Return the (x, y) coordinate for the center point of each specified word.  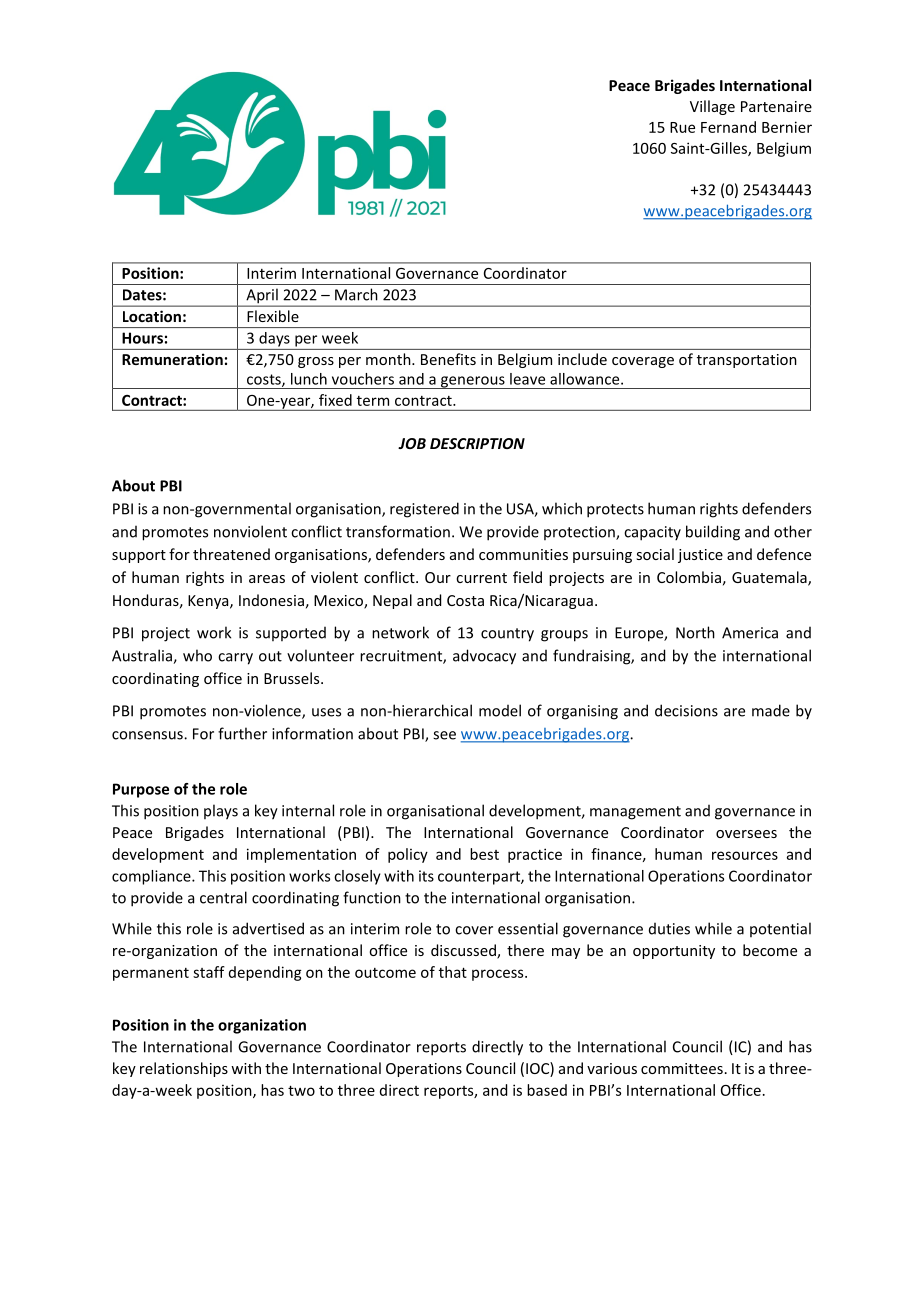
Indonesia (271, 600)
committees (682, 1068)
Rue (682, 127)
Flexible (273, 316)
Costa (465, 600)
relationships (184, 1069)
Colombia (689, 577)
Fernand (728, 127)
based (547, 1090)
